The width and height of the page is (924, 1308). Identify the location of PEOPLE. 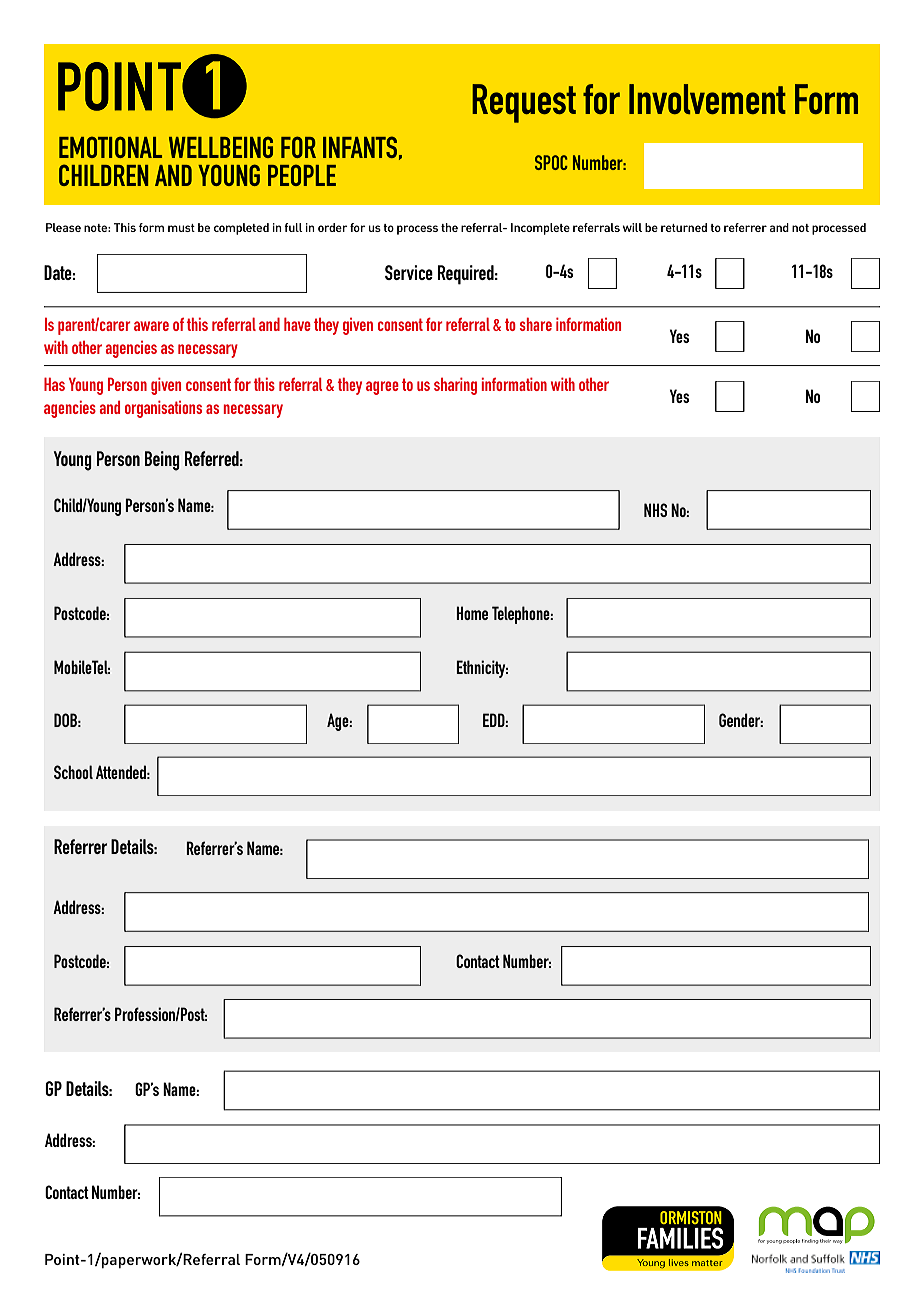
(302, 175).
